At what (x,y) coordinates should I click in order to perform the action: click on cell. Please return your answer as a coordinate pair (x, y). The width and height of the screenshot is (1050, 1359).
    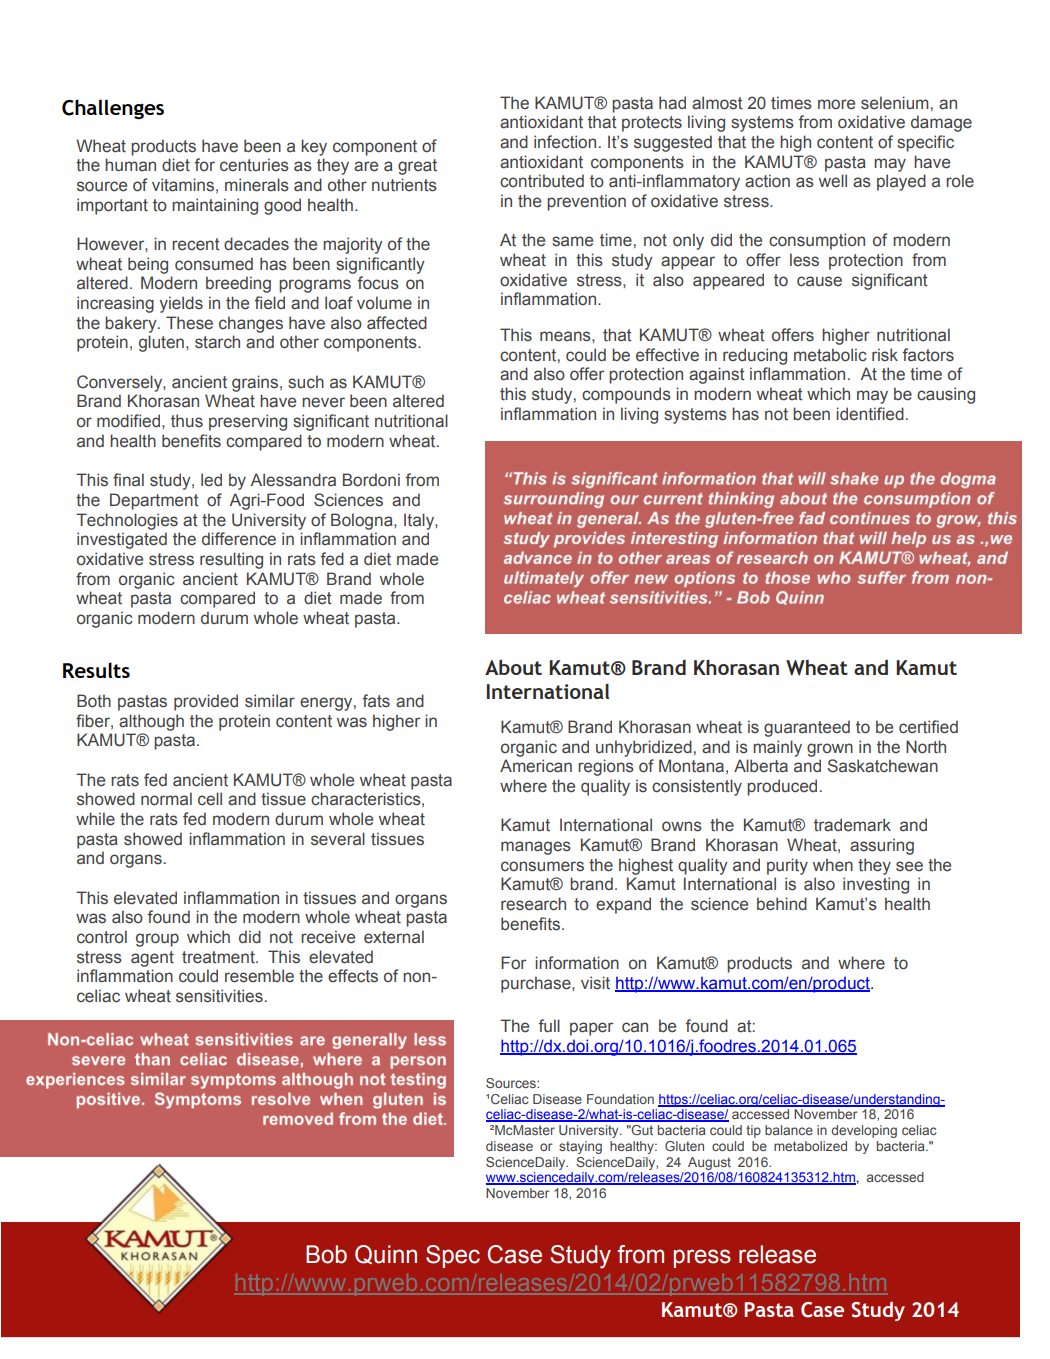
    Looking at the image, I should click on (210, 799).
